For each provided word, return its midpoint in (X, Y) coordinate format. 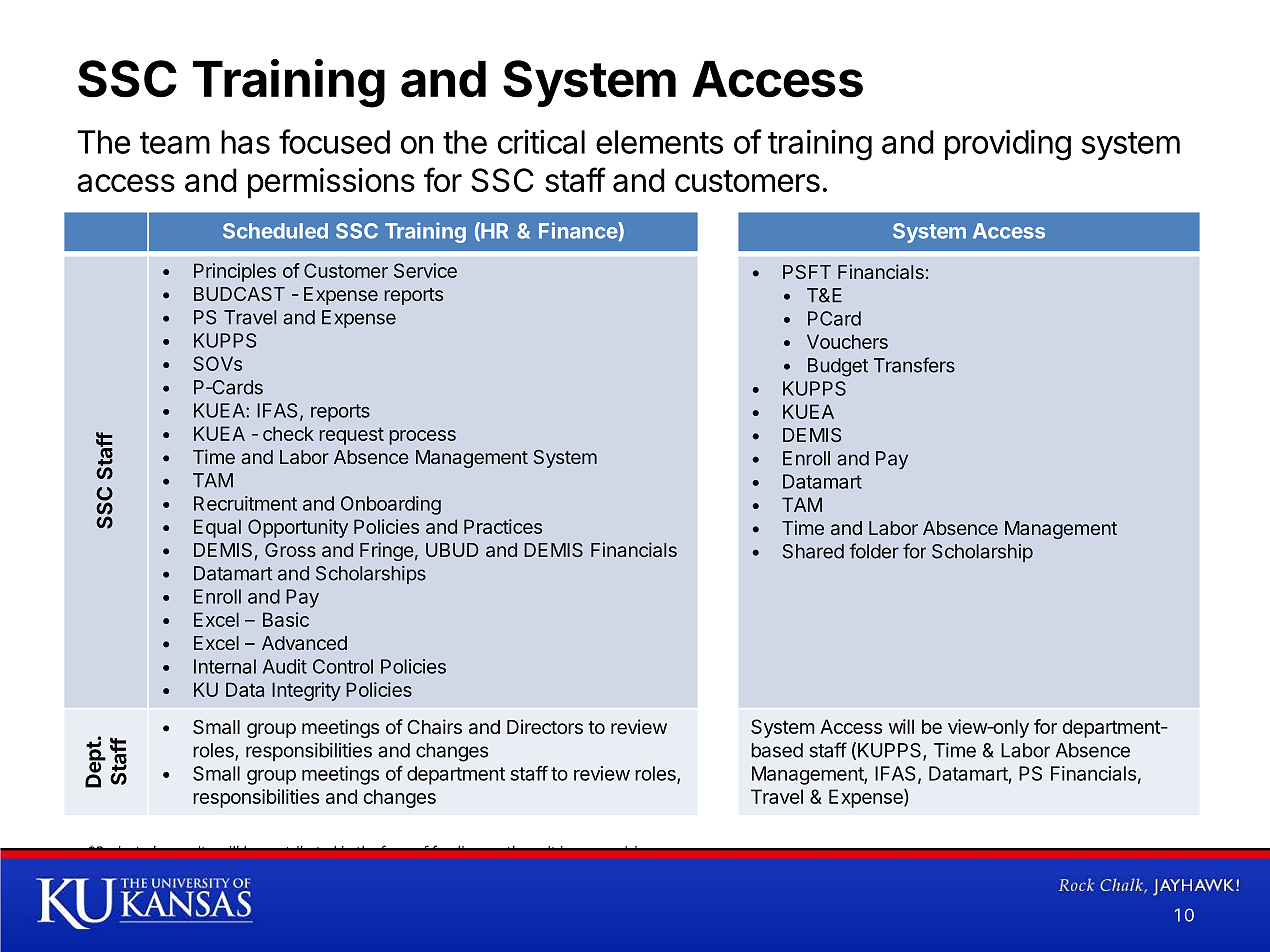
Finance (579, 231)
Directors (545, 726)
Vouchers (847, 341)
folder (874, 551)
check (288, 433)
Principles (235, 272)
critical (541, 141)
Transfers (914, 365)
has (245, 142)
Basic (286, 619)
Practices (503, 526)
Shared (813, 551)
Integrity (306, 691)
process (422, 437)
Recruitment (245, 503)
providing (1008, 145)
